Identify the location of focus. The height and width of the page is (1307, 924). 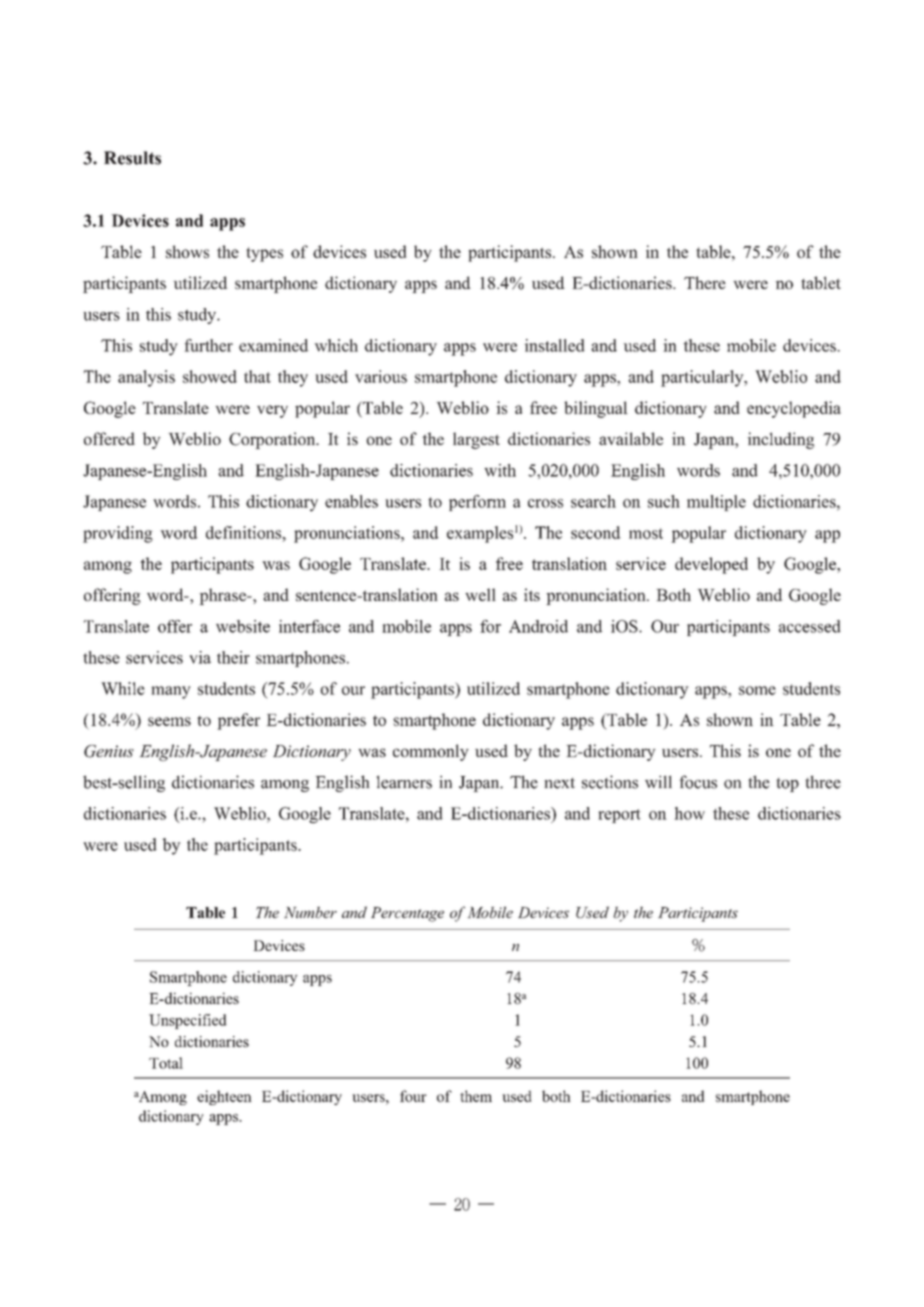
(698, 782).
